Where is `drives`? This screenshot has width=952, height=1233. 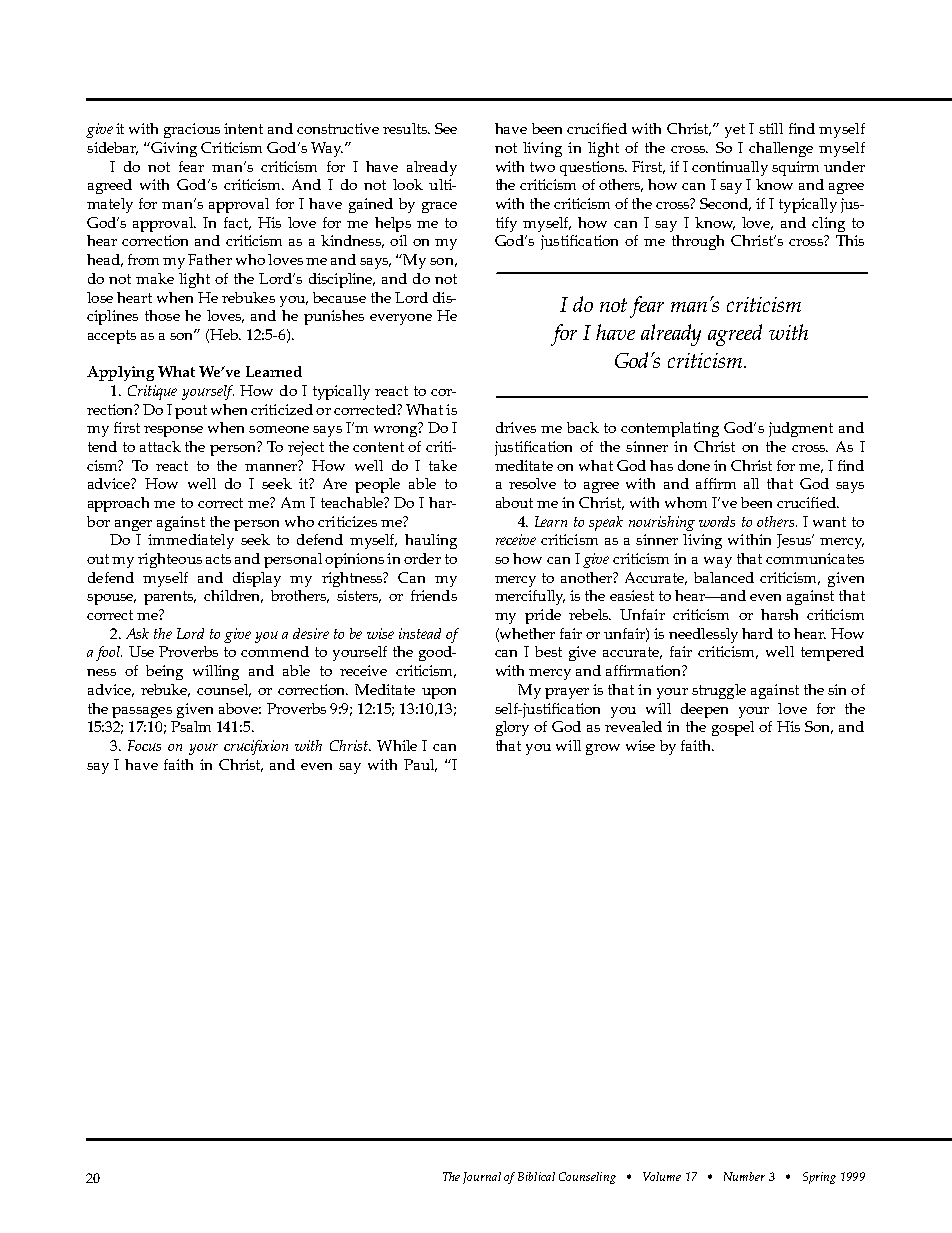
drives is located at coordinates (516, 427).
